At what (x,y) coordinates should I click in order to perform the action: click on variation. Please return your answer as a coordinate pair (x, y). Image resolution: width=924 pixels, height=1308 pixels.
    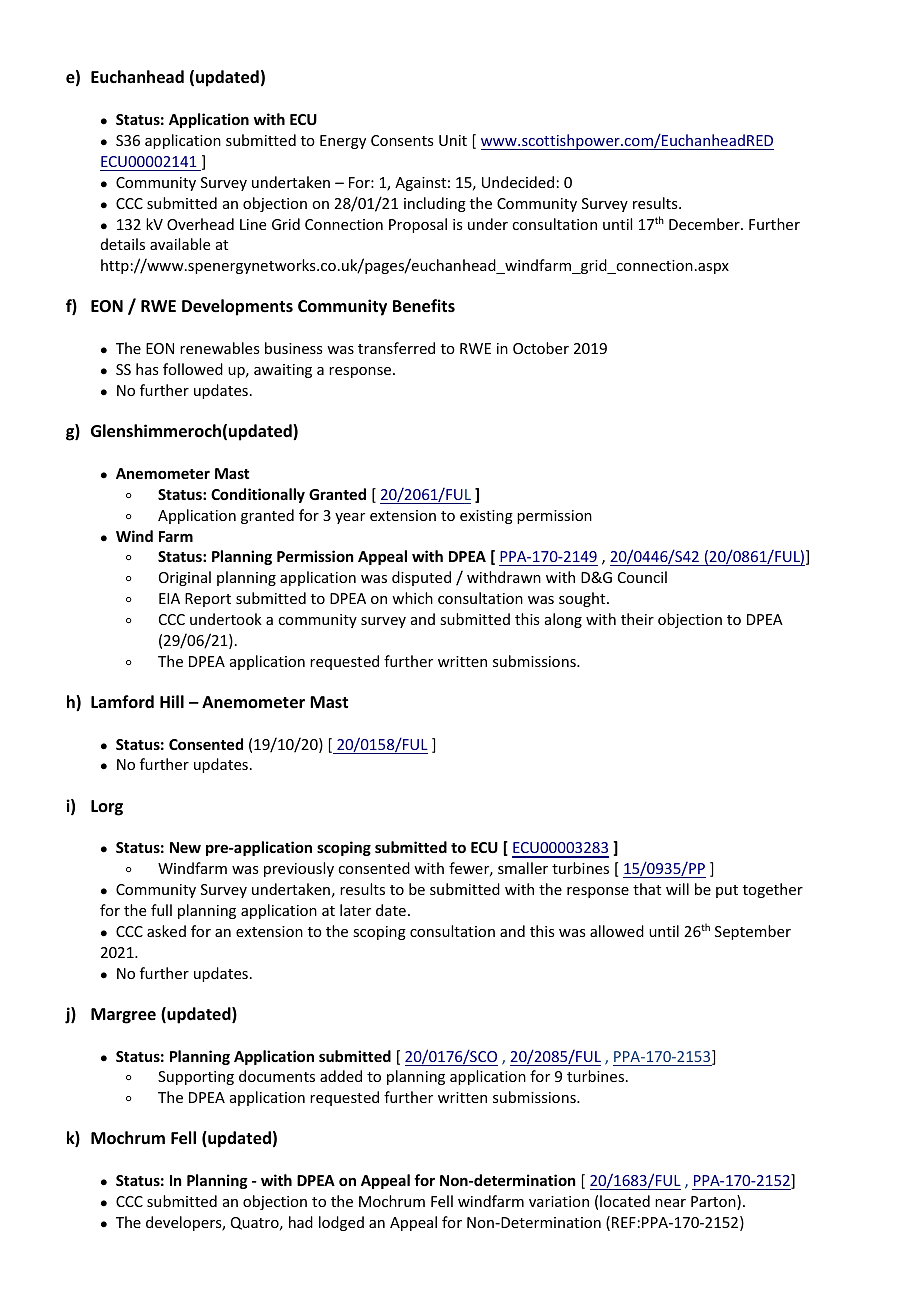
    Looking at the image, I should click on (559, 1201).
